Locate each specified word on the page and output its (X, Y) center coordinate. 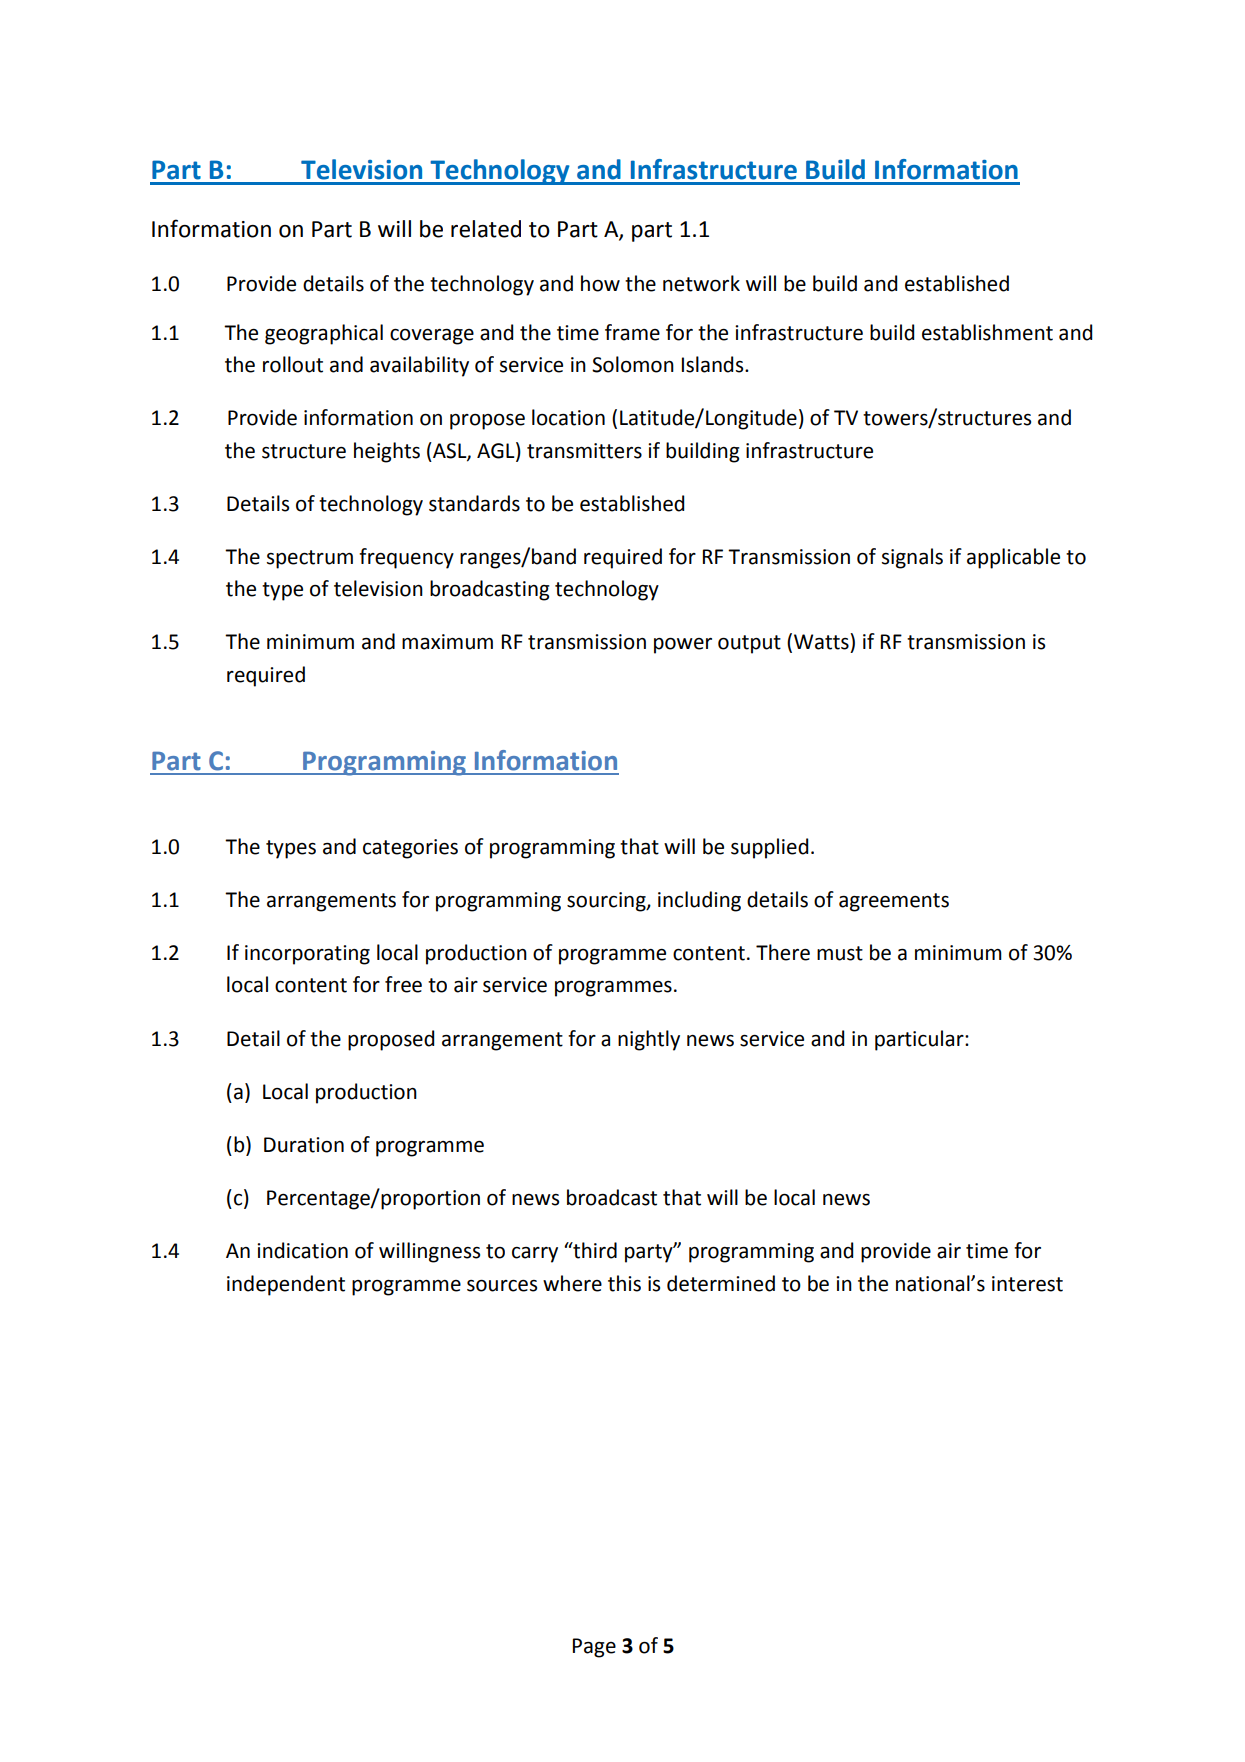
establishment (987, 332)
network (701, 283)
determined (721, 1283)
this (624, 1283)
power (683, 646)
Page (594, 1648)
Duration (304, 1145)
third (594, 1250)
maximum (447, 642)
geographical (324, 334)
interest (1027, 1284)
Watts (822, 641)
